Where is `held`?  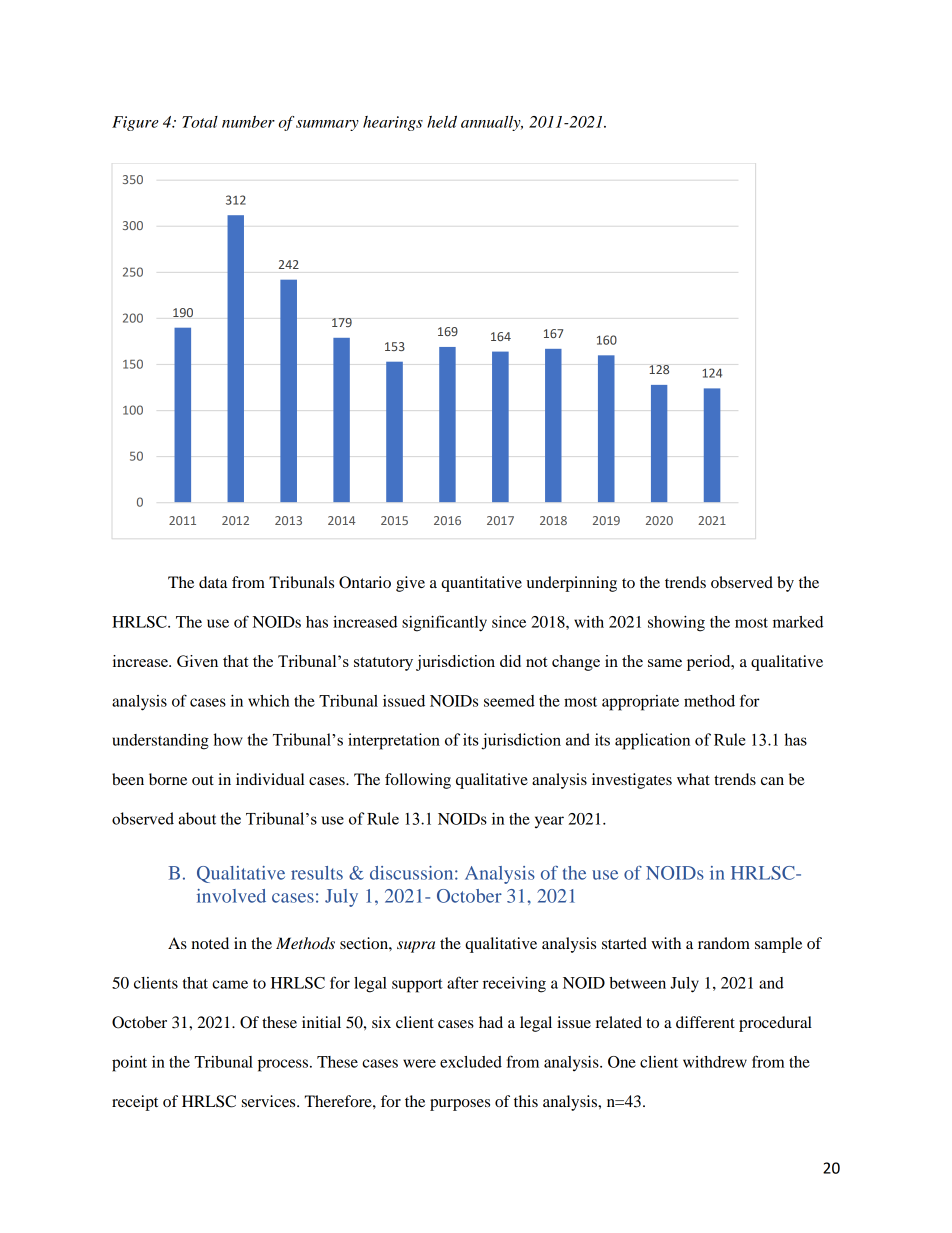 held is located at coordinates (442, 122).
